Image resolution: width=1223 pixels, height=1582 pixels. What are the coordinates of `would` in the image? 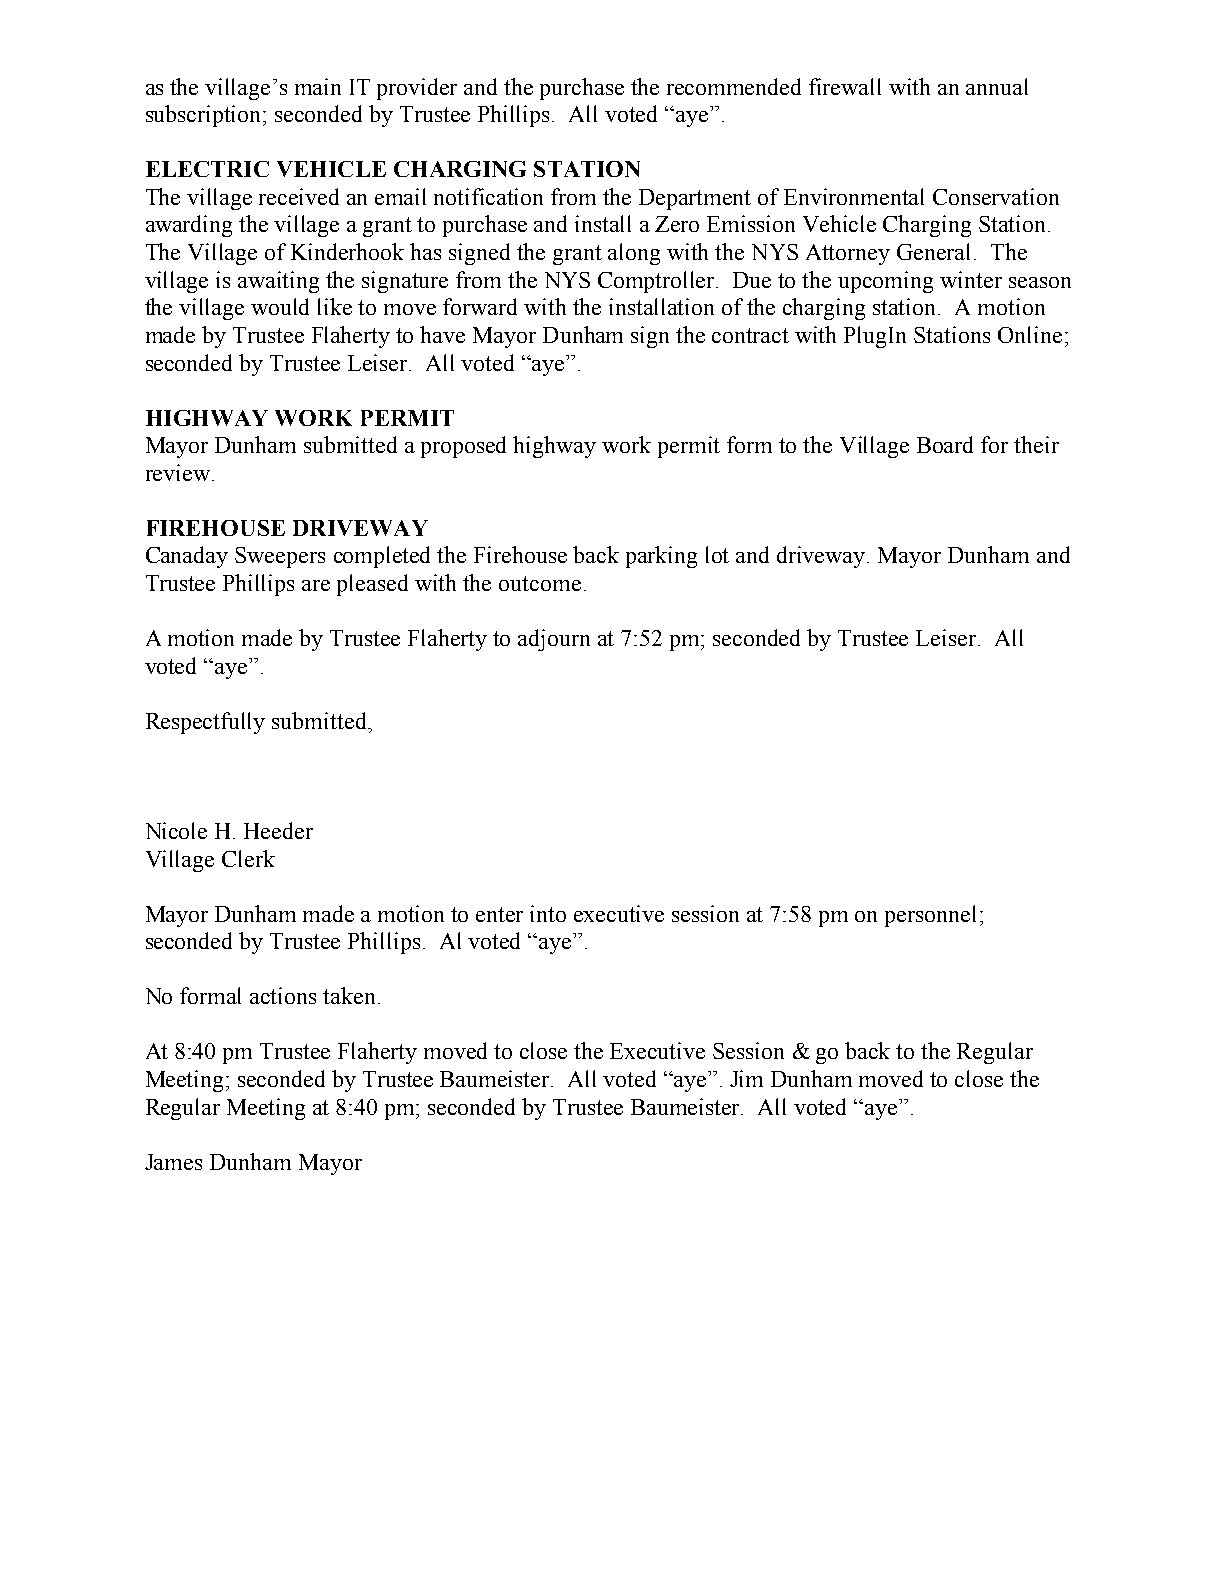 It's located at (280, 306).
